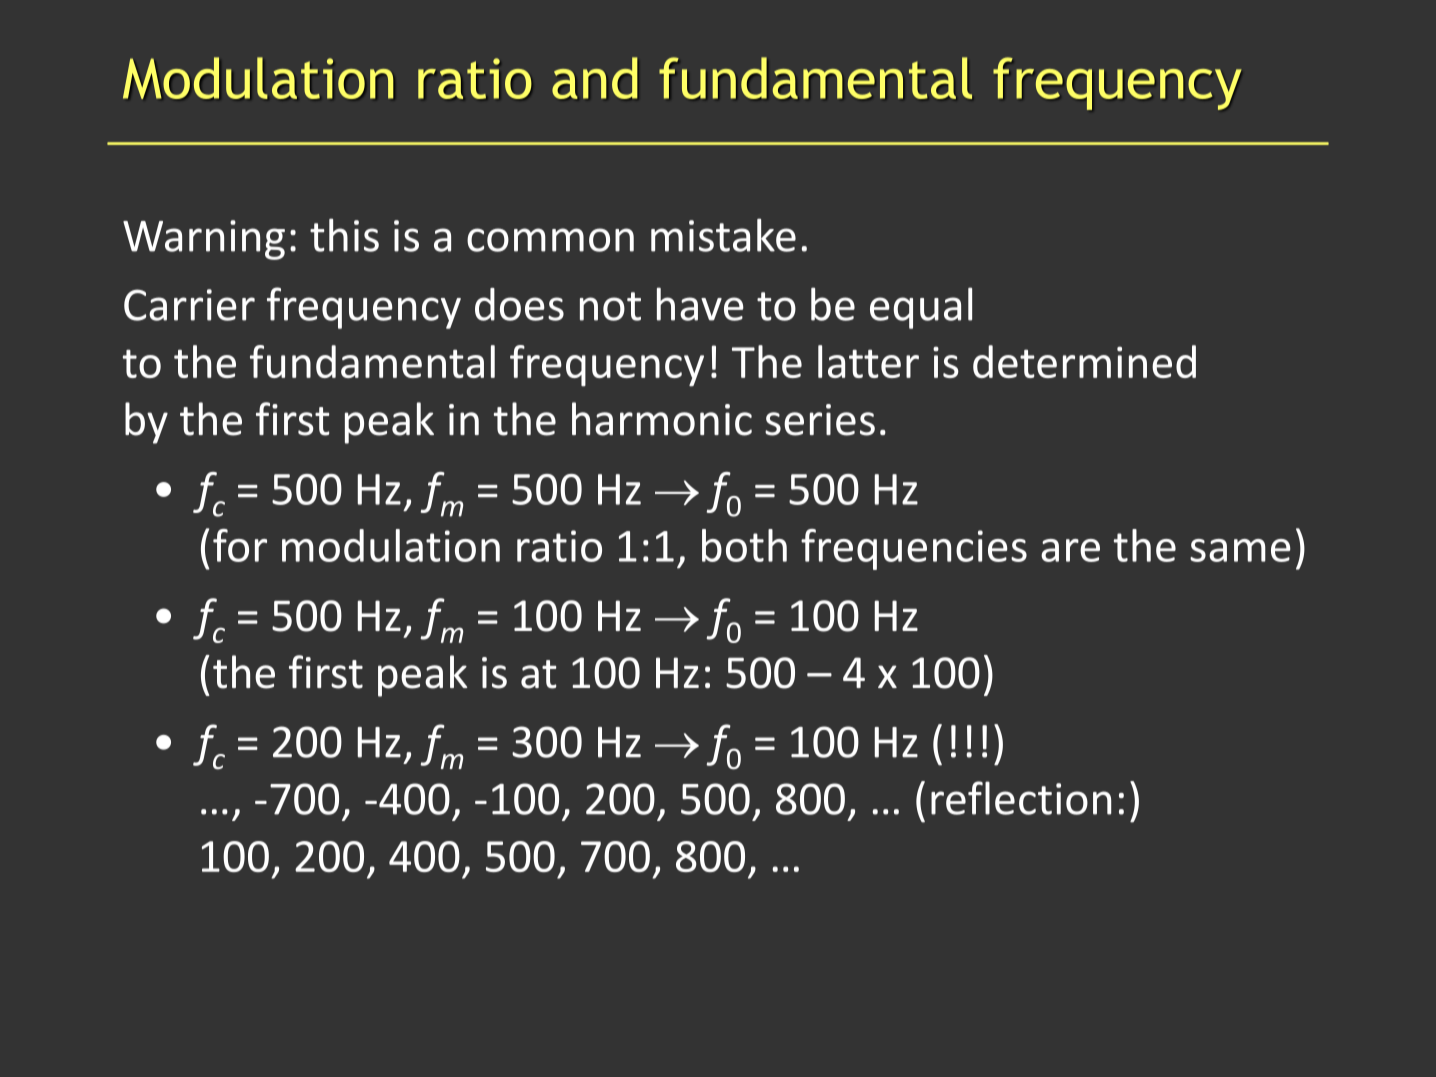 The image size is (1436, 1077). Describe the element at coordinates (921, 308) in the screenshot. I see `equal` at that location.
